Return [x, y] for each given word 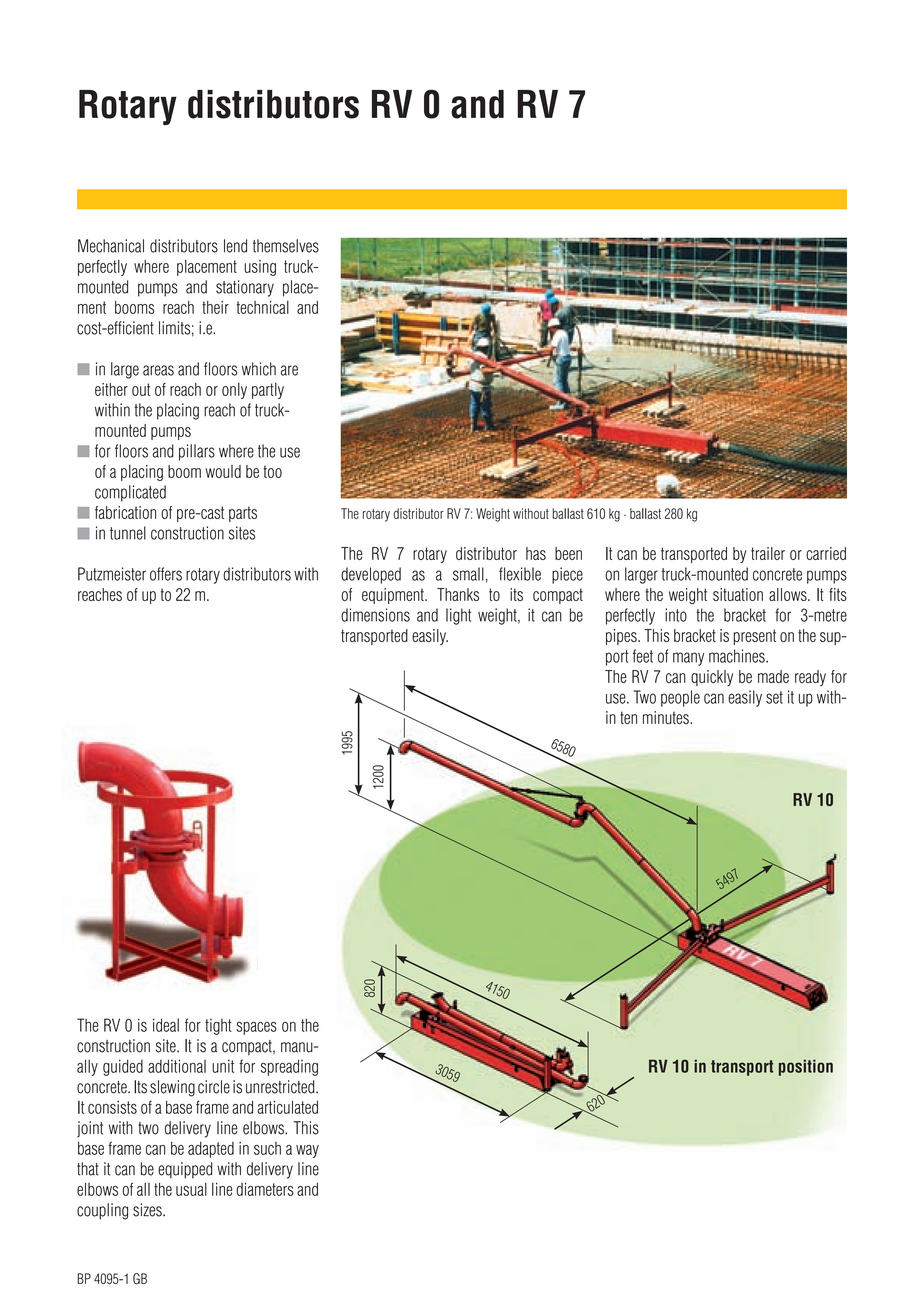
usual [191, 1189]
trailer [768, 553]
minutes [667, 717]
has [536, 553]
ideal [166, 1025]
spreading [289, 1067]
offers [166, 574]
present [754, 637]
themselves [286, 246]
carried [826, 553]
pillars [197, 452]
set [774, 697]
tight [218, 1026]
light [458, 616]
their [215, 307]
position [806, 1067]
